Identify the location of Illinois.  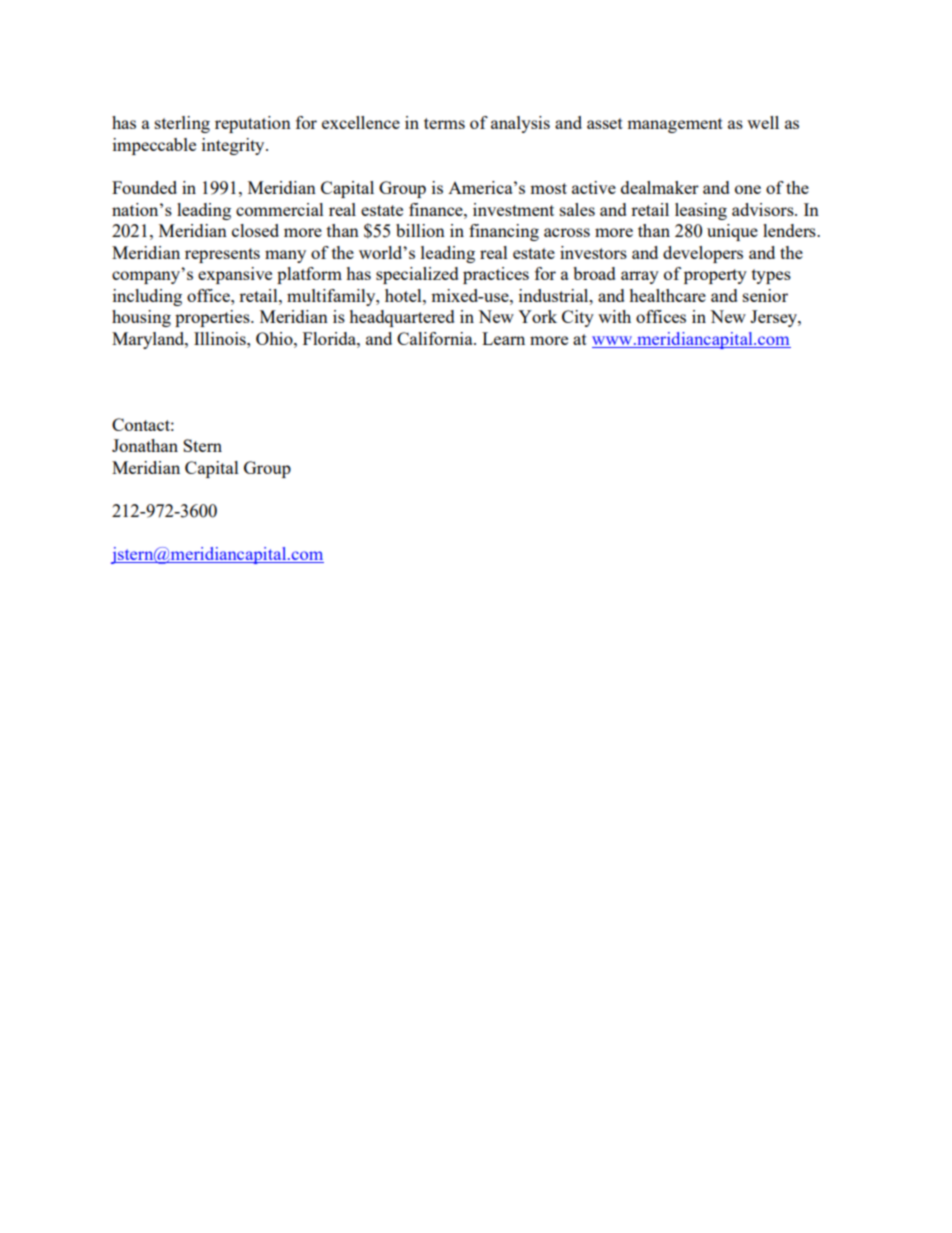
(221, 338).
